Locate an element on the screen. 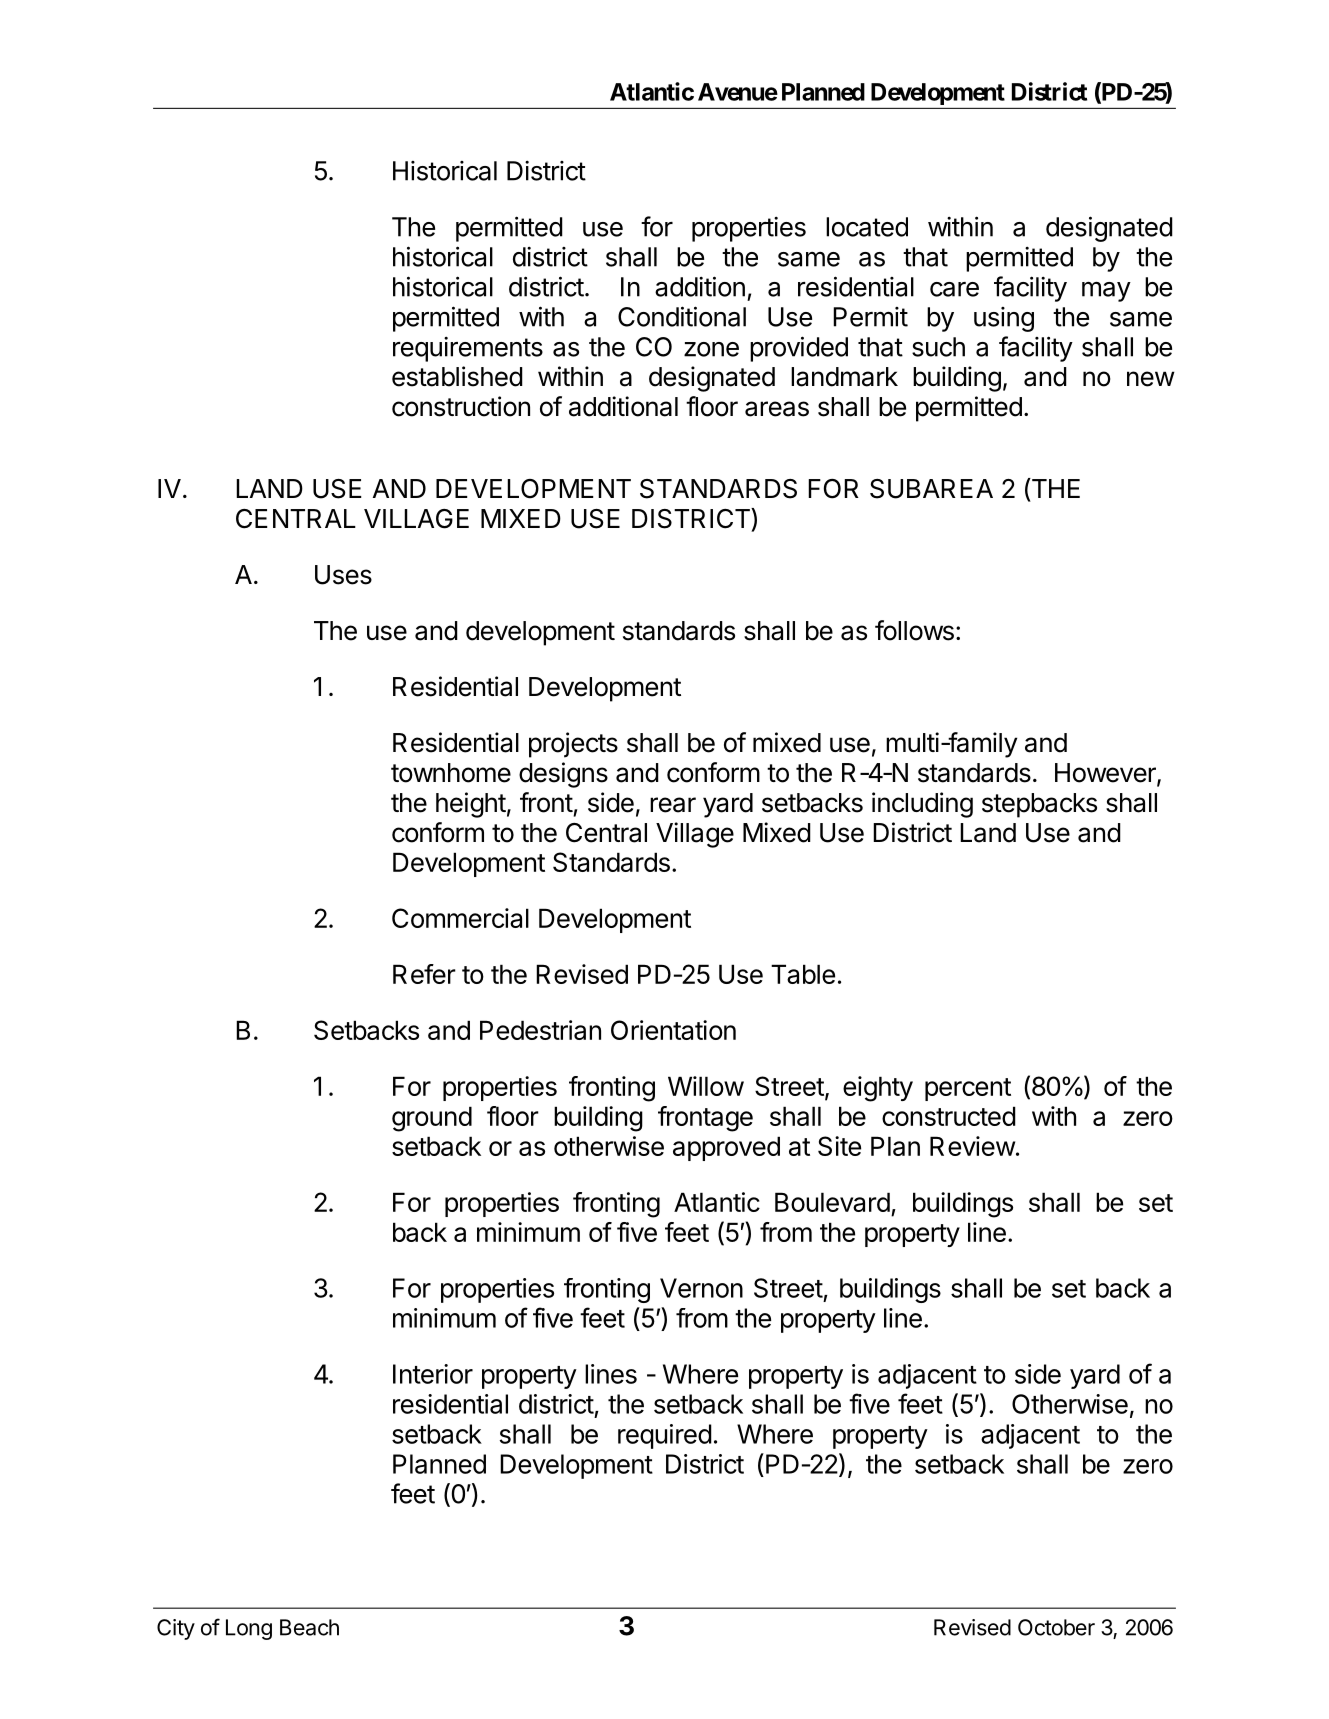 This screenshot has height=1719, width=1329. townhome is located at coordinates (451, 773).
